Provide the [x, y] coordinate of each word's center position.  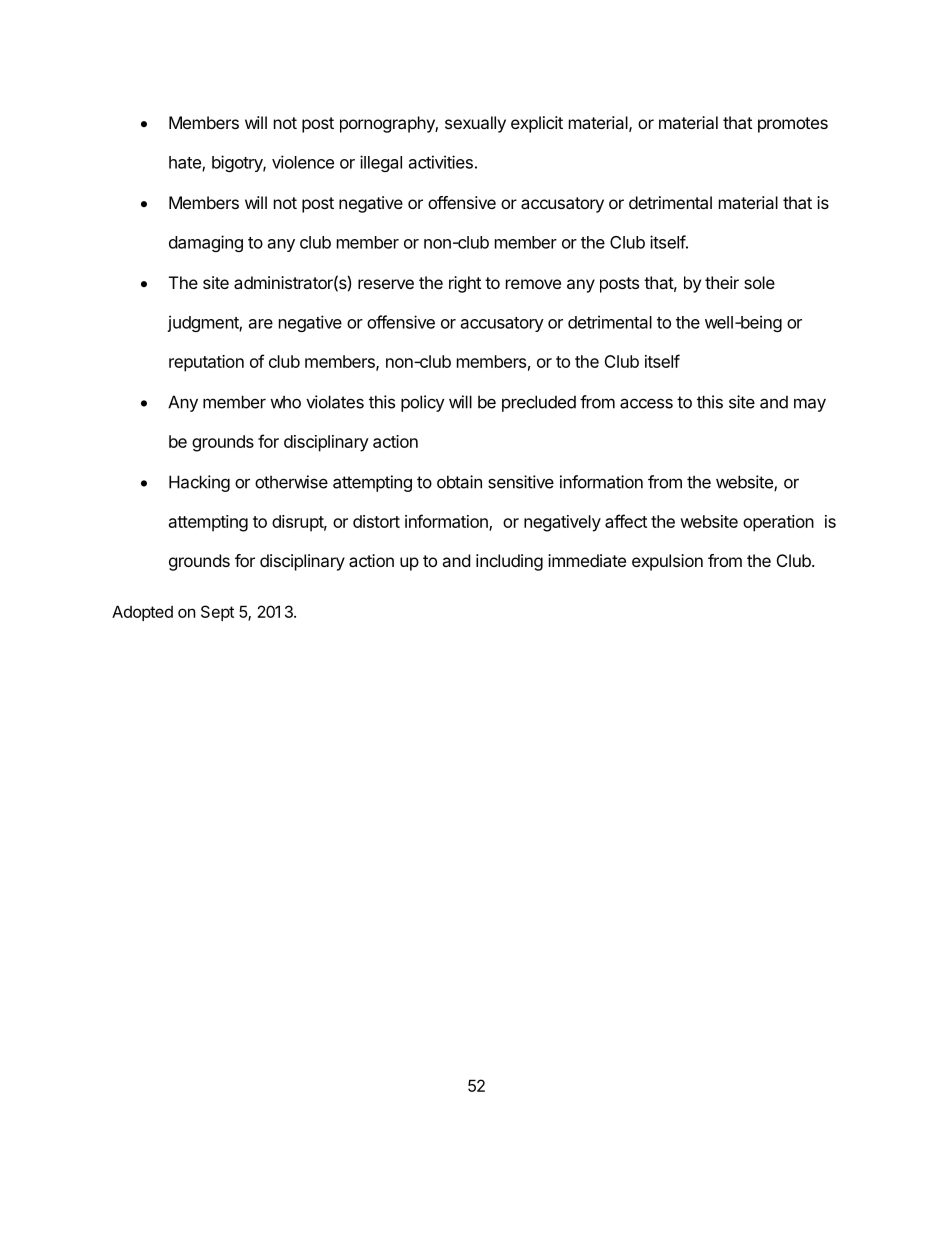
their [722, 282]
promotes [793, 125]
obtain [459, 482]
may [810, 405]
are [261, 324]
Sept [217, 613]
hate [186, 163]
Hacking [199, 483]
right [465, 284]
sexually [475, 124]
